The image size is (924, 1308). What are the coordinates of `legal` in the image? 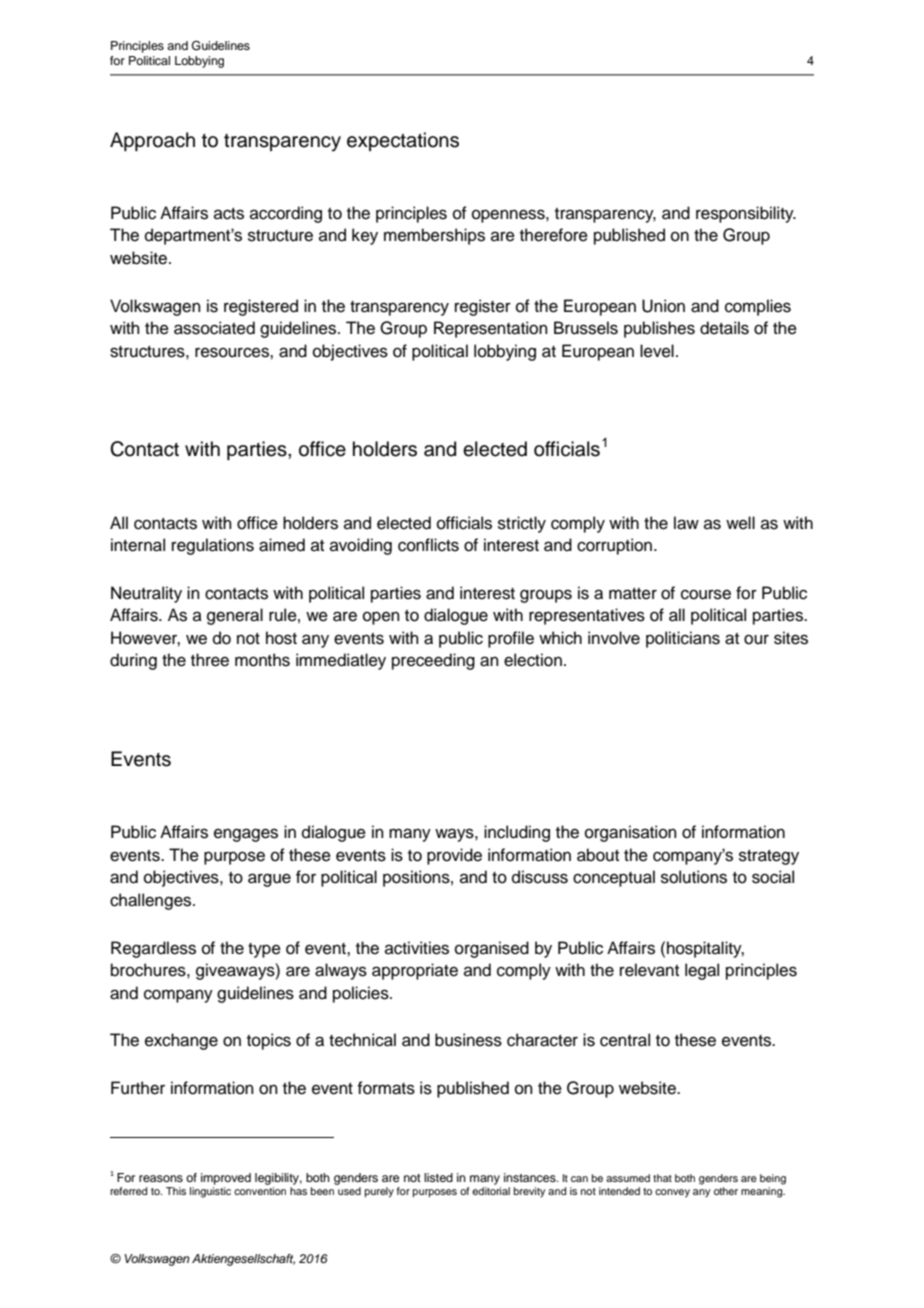 It's located at (702, 971).
